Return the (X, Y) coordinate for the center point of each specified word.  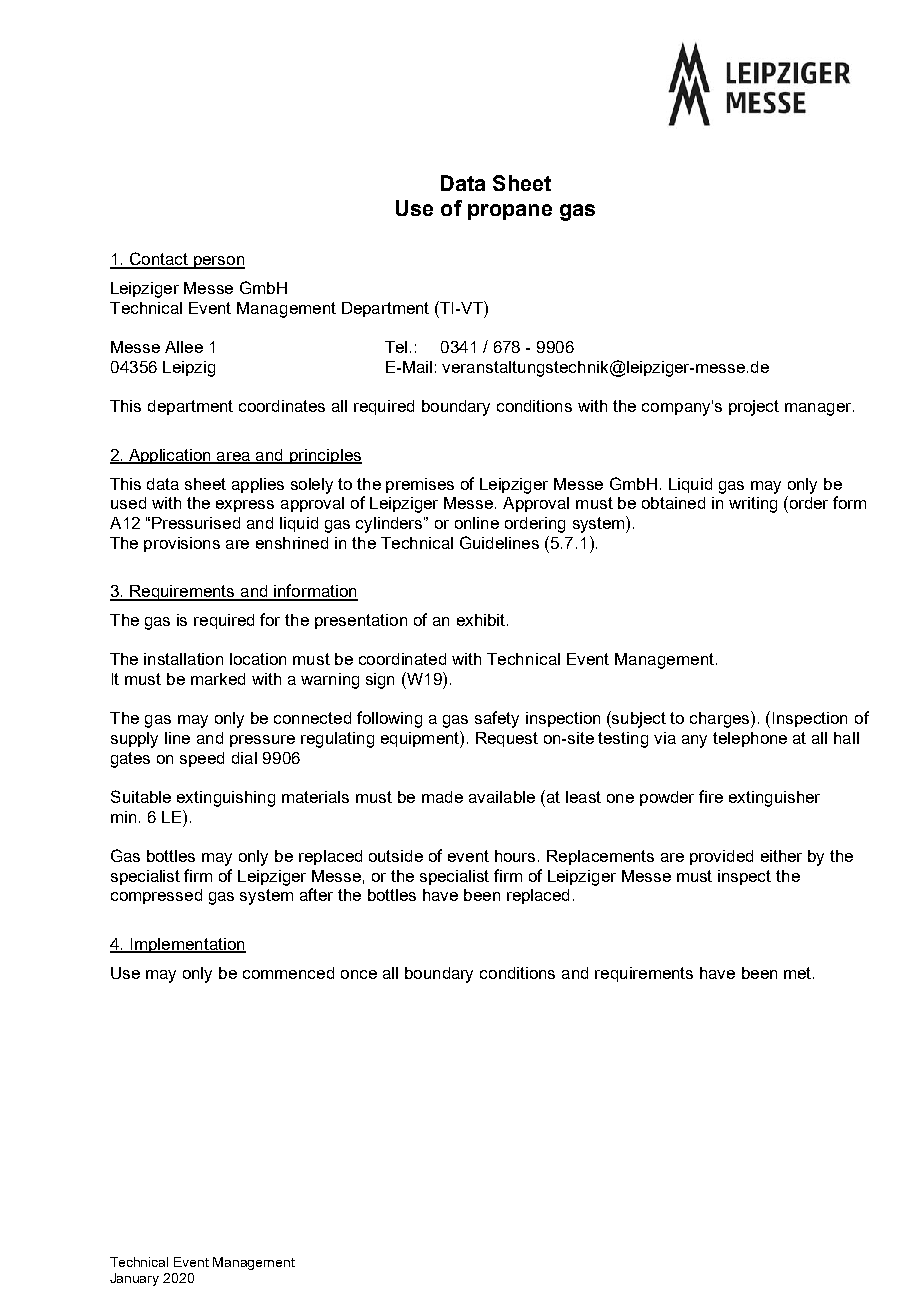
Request (507, 739)
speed (202, 759)
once (359, 974)
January (134, 1279)
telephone (750, 739)
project (754, 408)
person (218, 262)
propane (510, 212)
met (799, 973)
